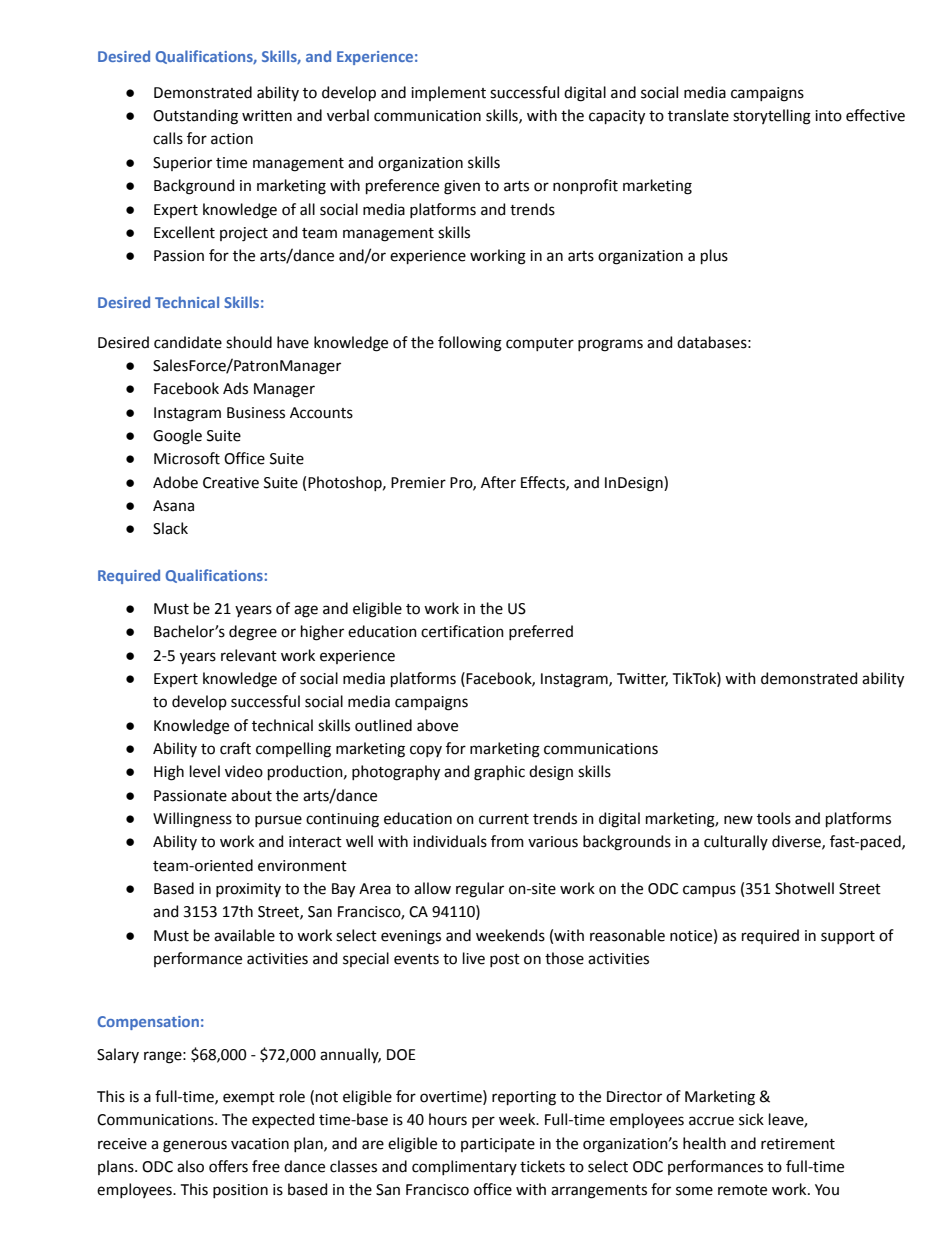 The height and width of the screenshot is (1233, 952). Describe the element at coordinates (462, 631) in the screenshot. I see `certification` at that location.
